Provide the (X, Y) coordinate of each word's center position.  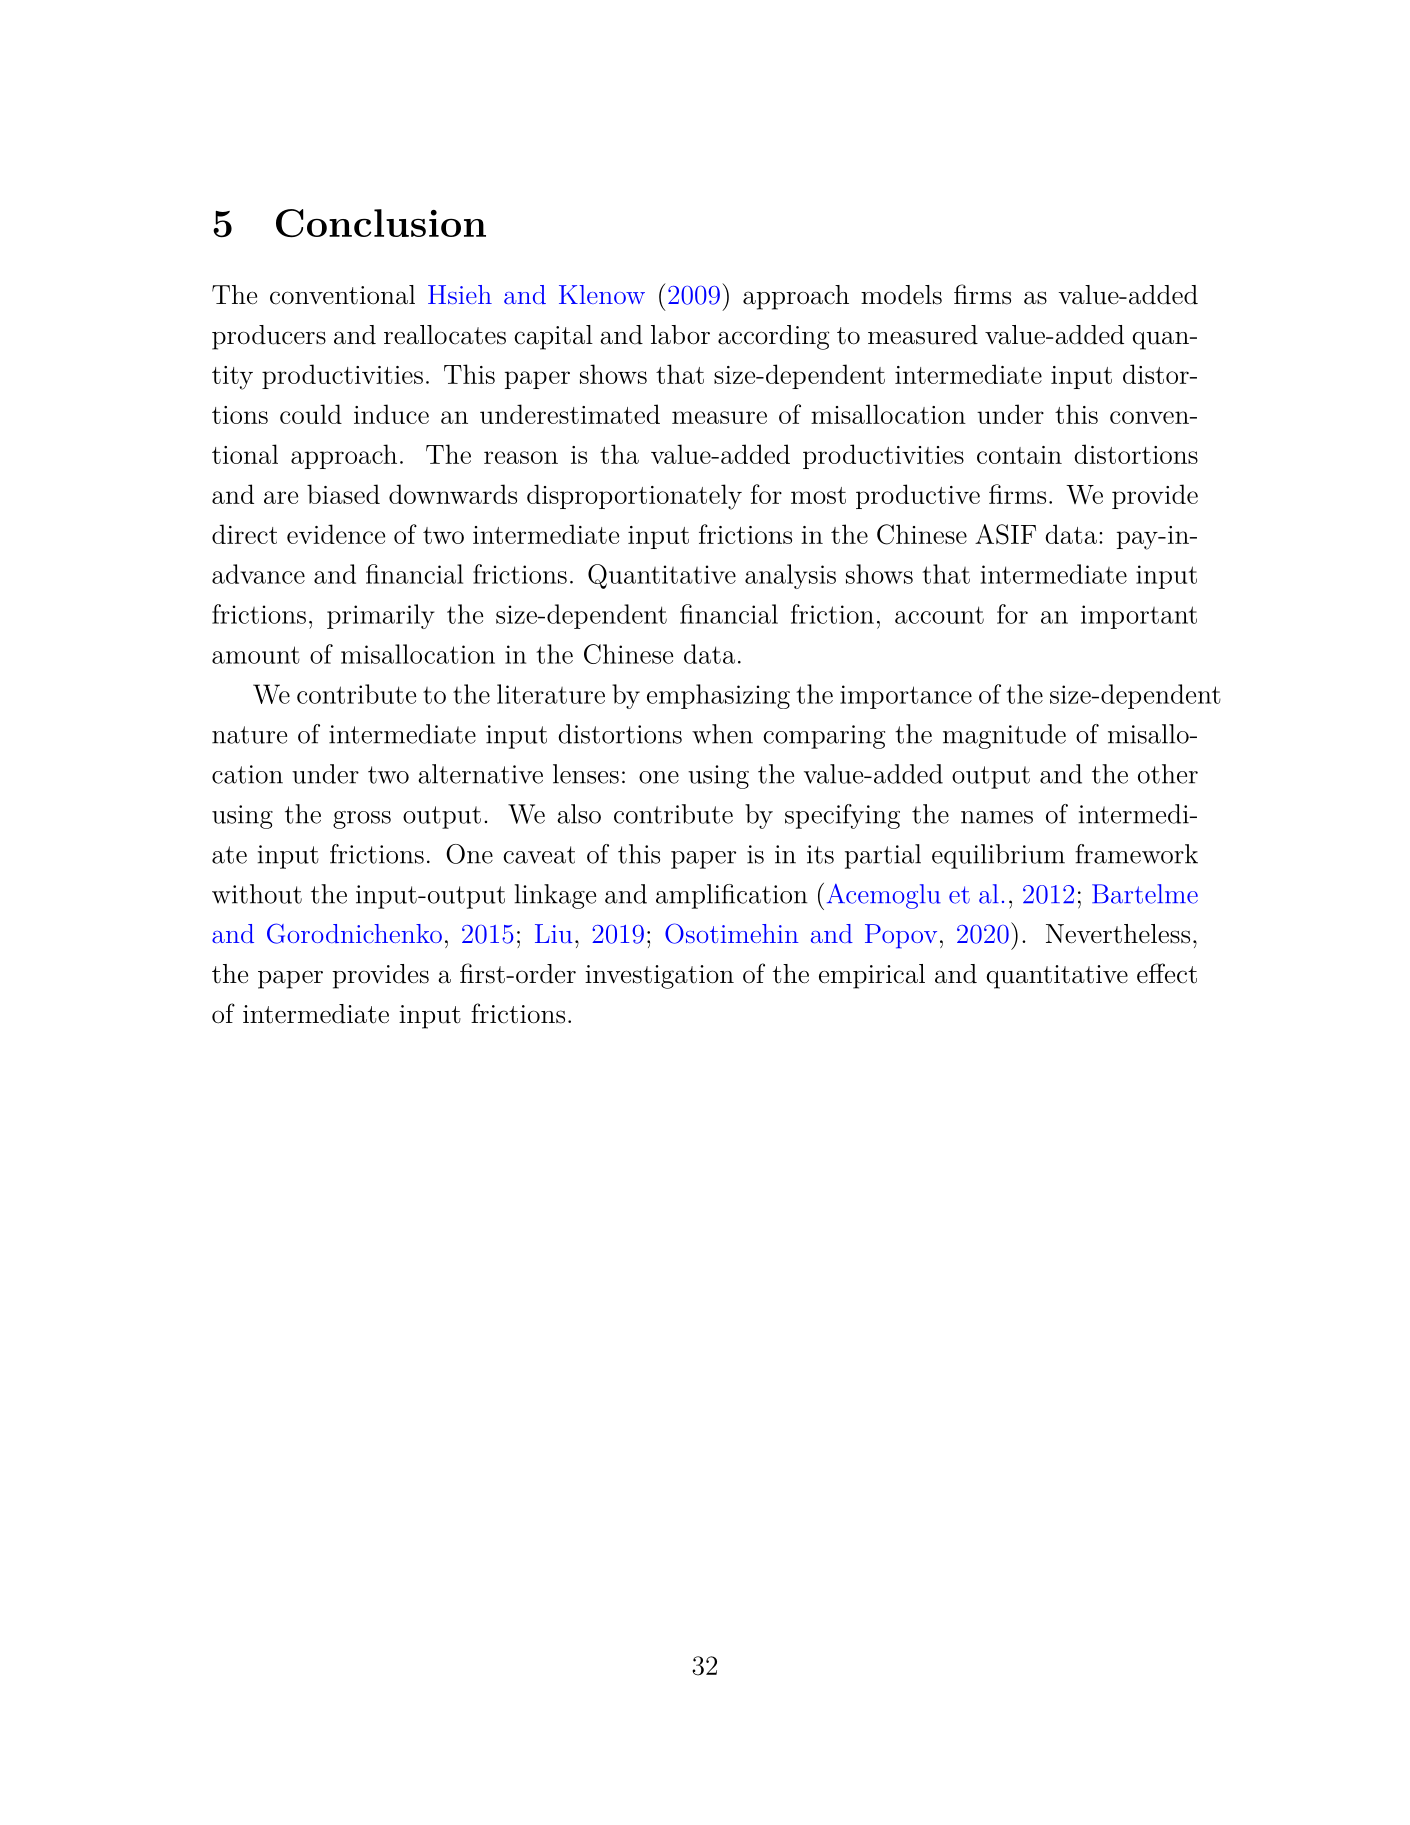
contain (1019, 455)
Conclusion (381, 223)
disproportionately (634, 497)
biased (343, 494)
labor (680, 335)
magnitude (1004, 736)
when (722, 734)
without (257, 894)
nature (249, 735)
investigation (659, 977)
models (901, 295)
